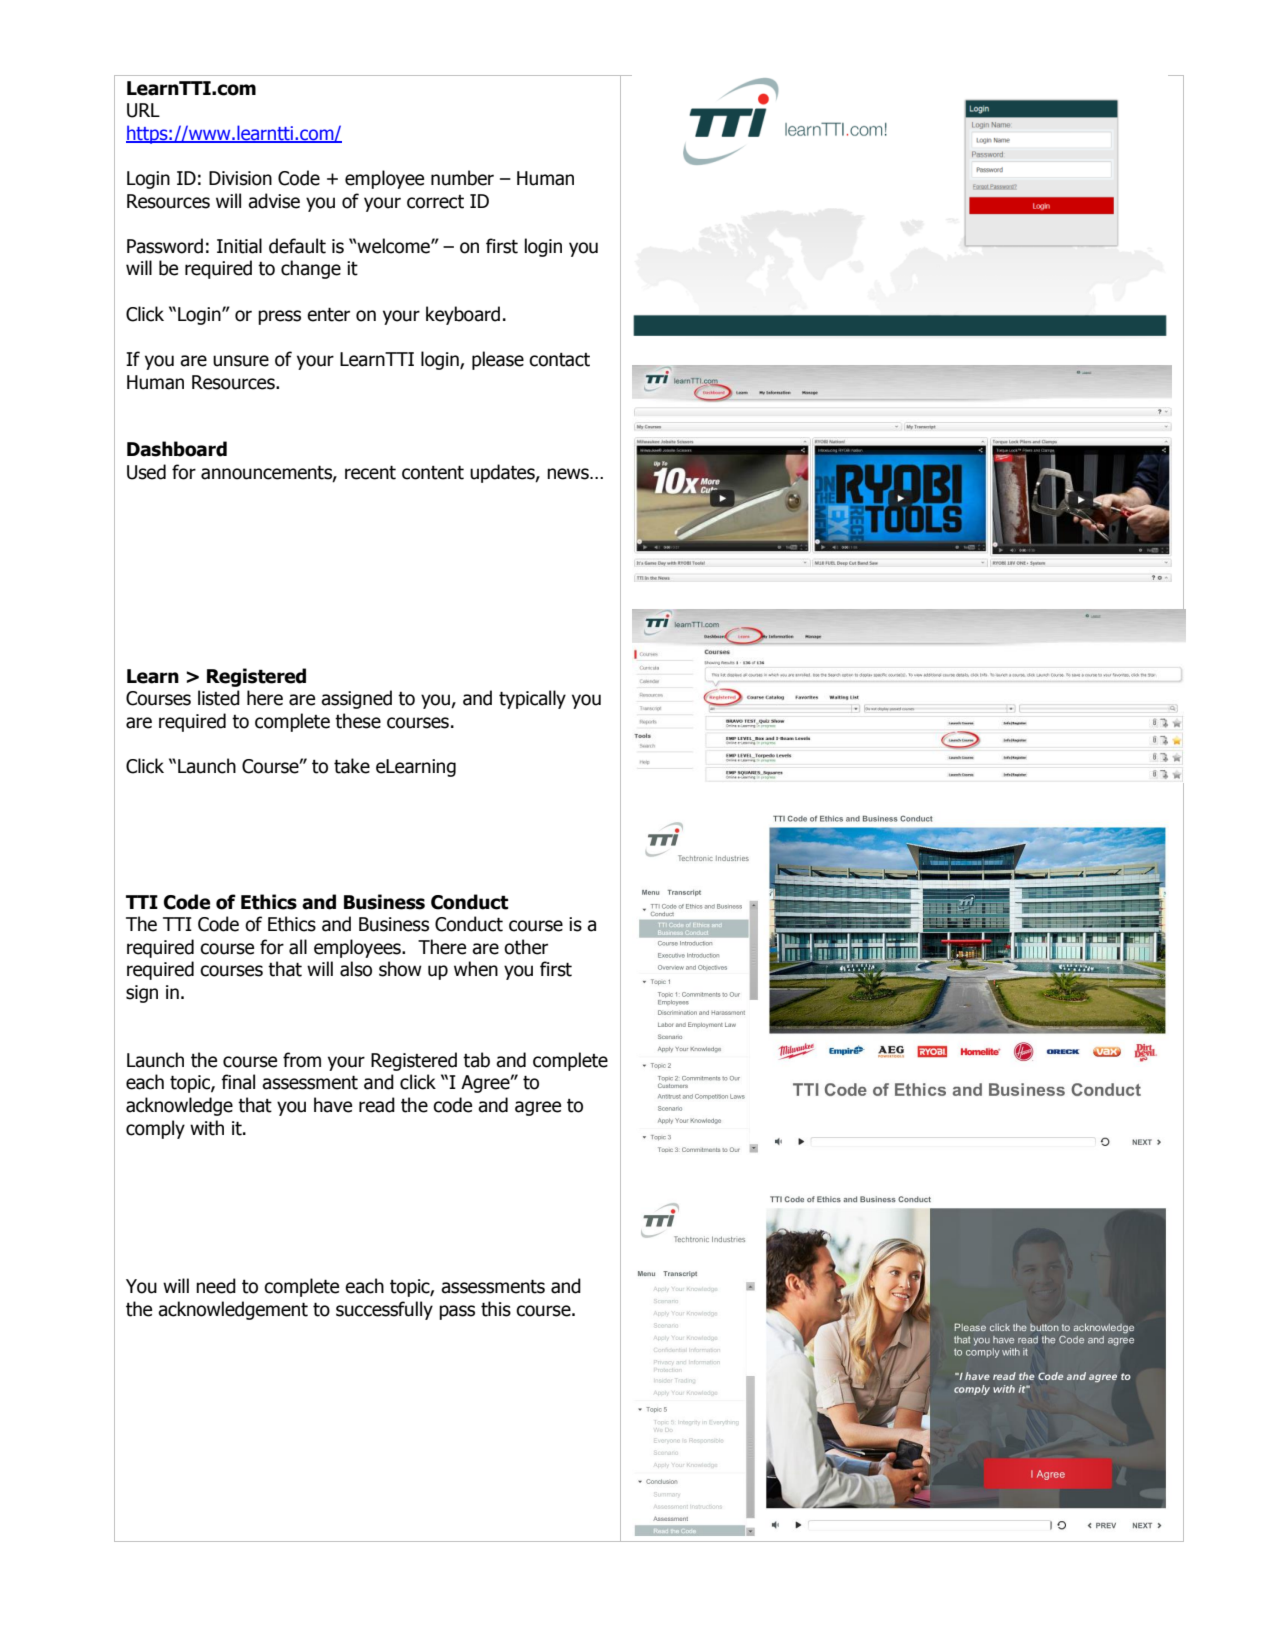 The width and height of the document is (1274, 1648). What do you see at coordinates (370, 472) in the document?
I see `recent` at bounding box center [370, 472].
